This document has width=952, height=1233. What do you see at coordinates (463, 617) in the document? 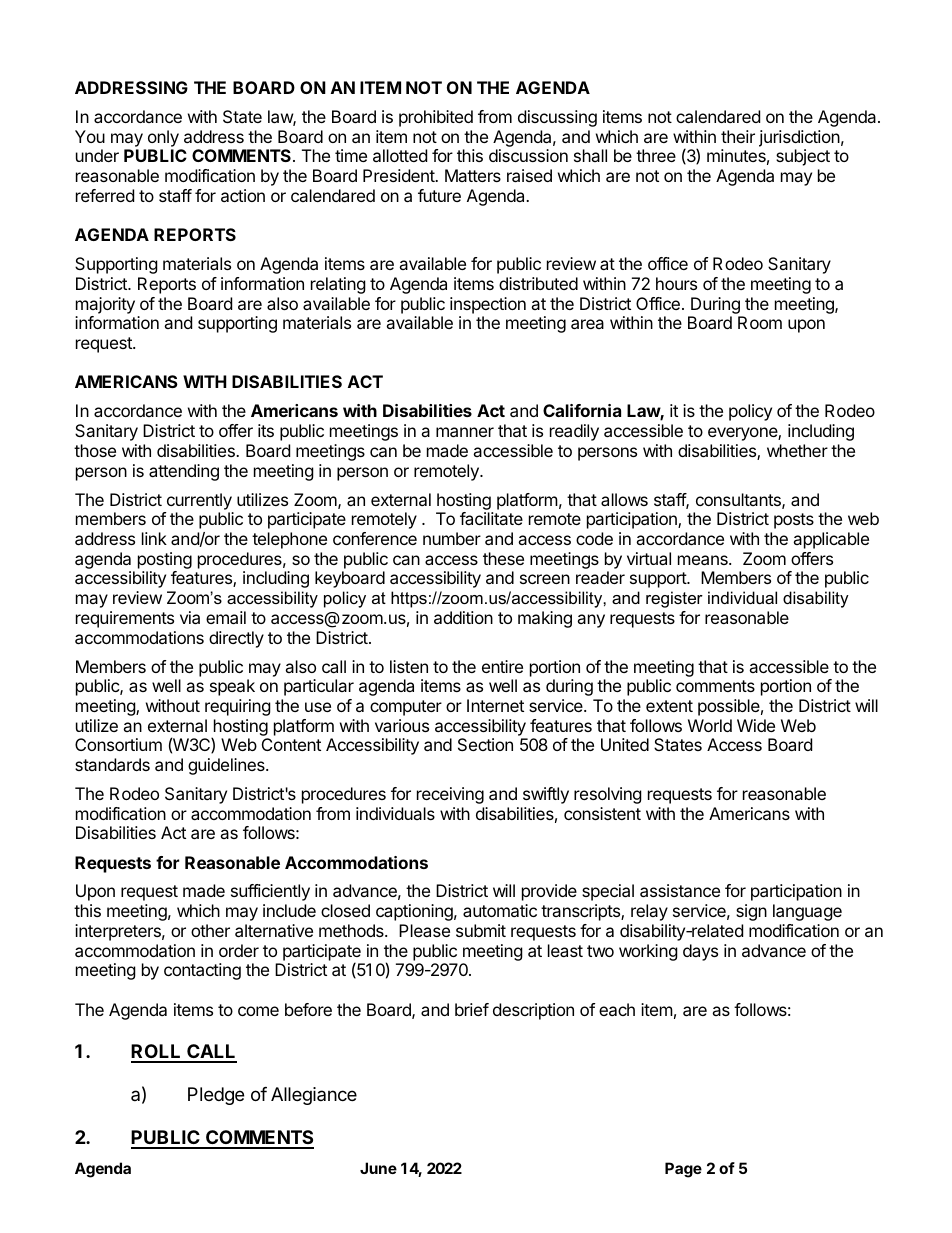
I see `addition` at bounding box center [463, 617].
